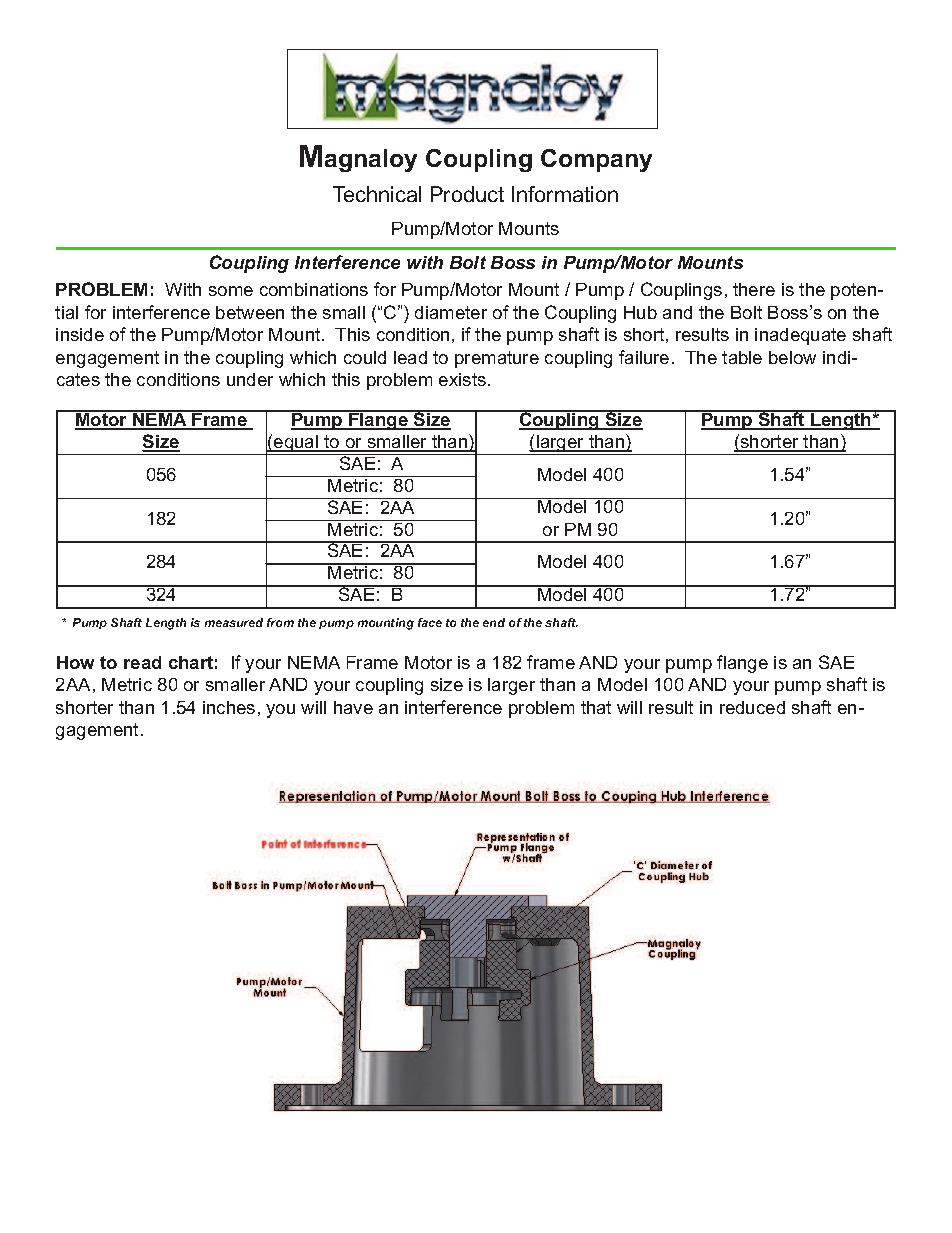 This page has height=1233, width=952. What do you see at coordinates (742, 357) in the page?
I see `table` at bounding box center [742, 357].
